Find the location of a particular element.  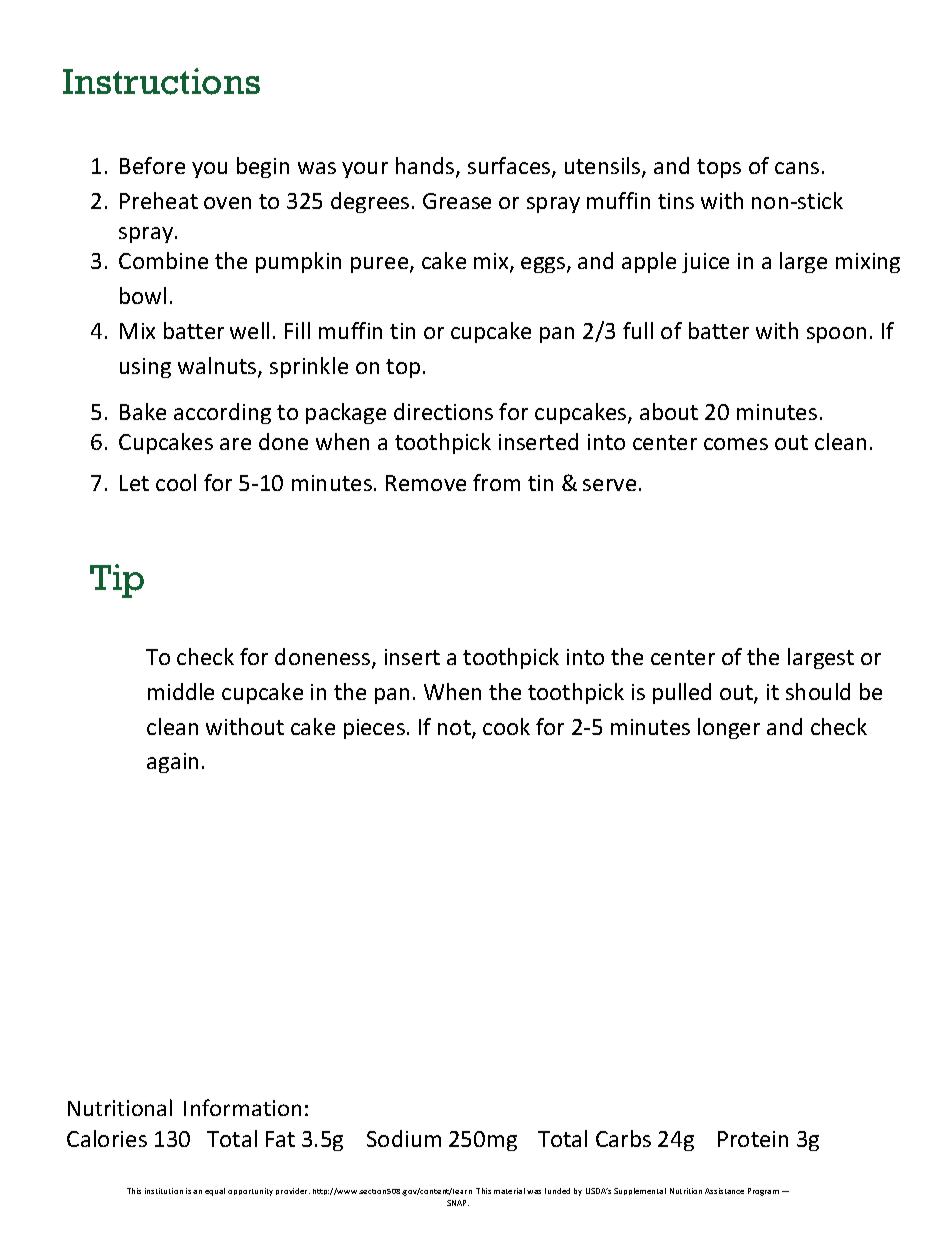

Instructions is located at coordinates (161, 81).
